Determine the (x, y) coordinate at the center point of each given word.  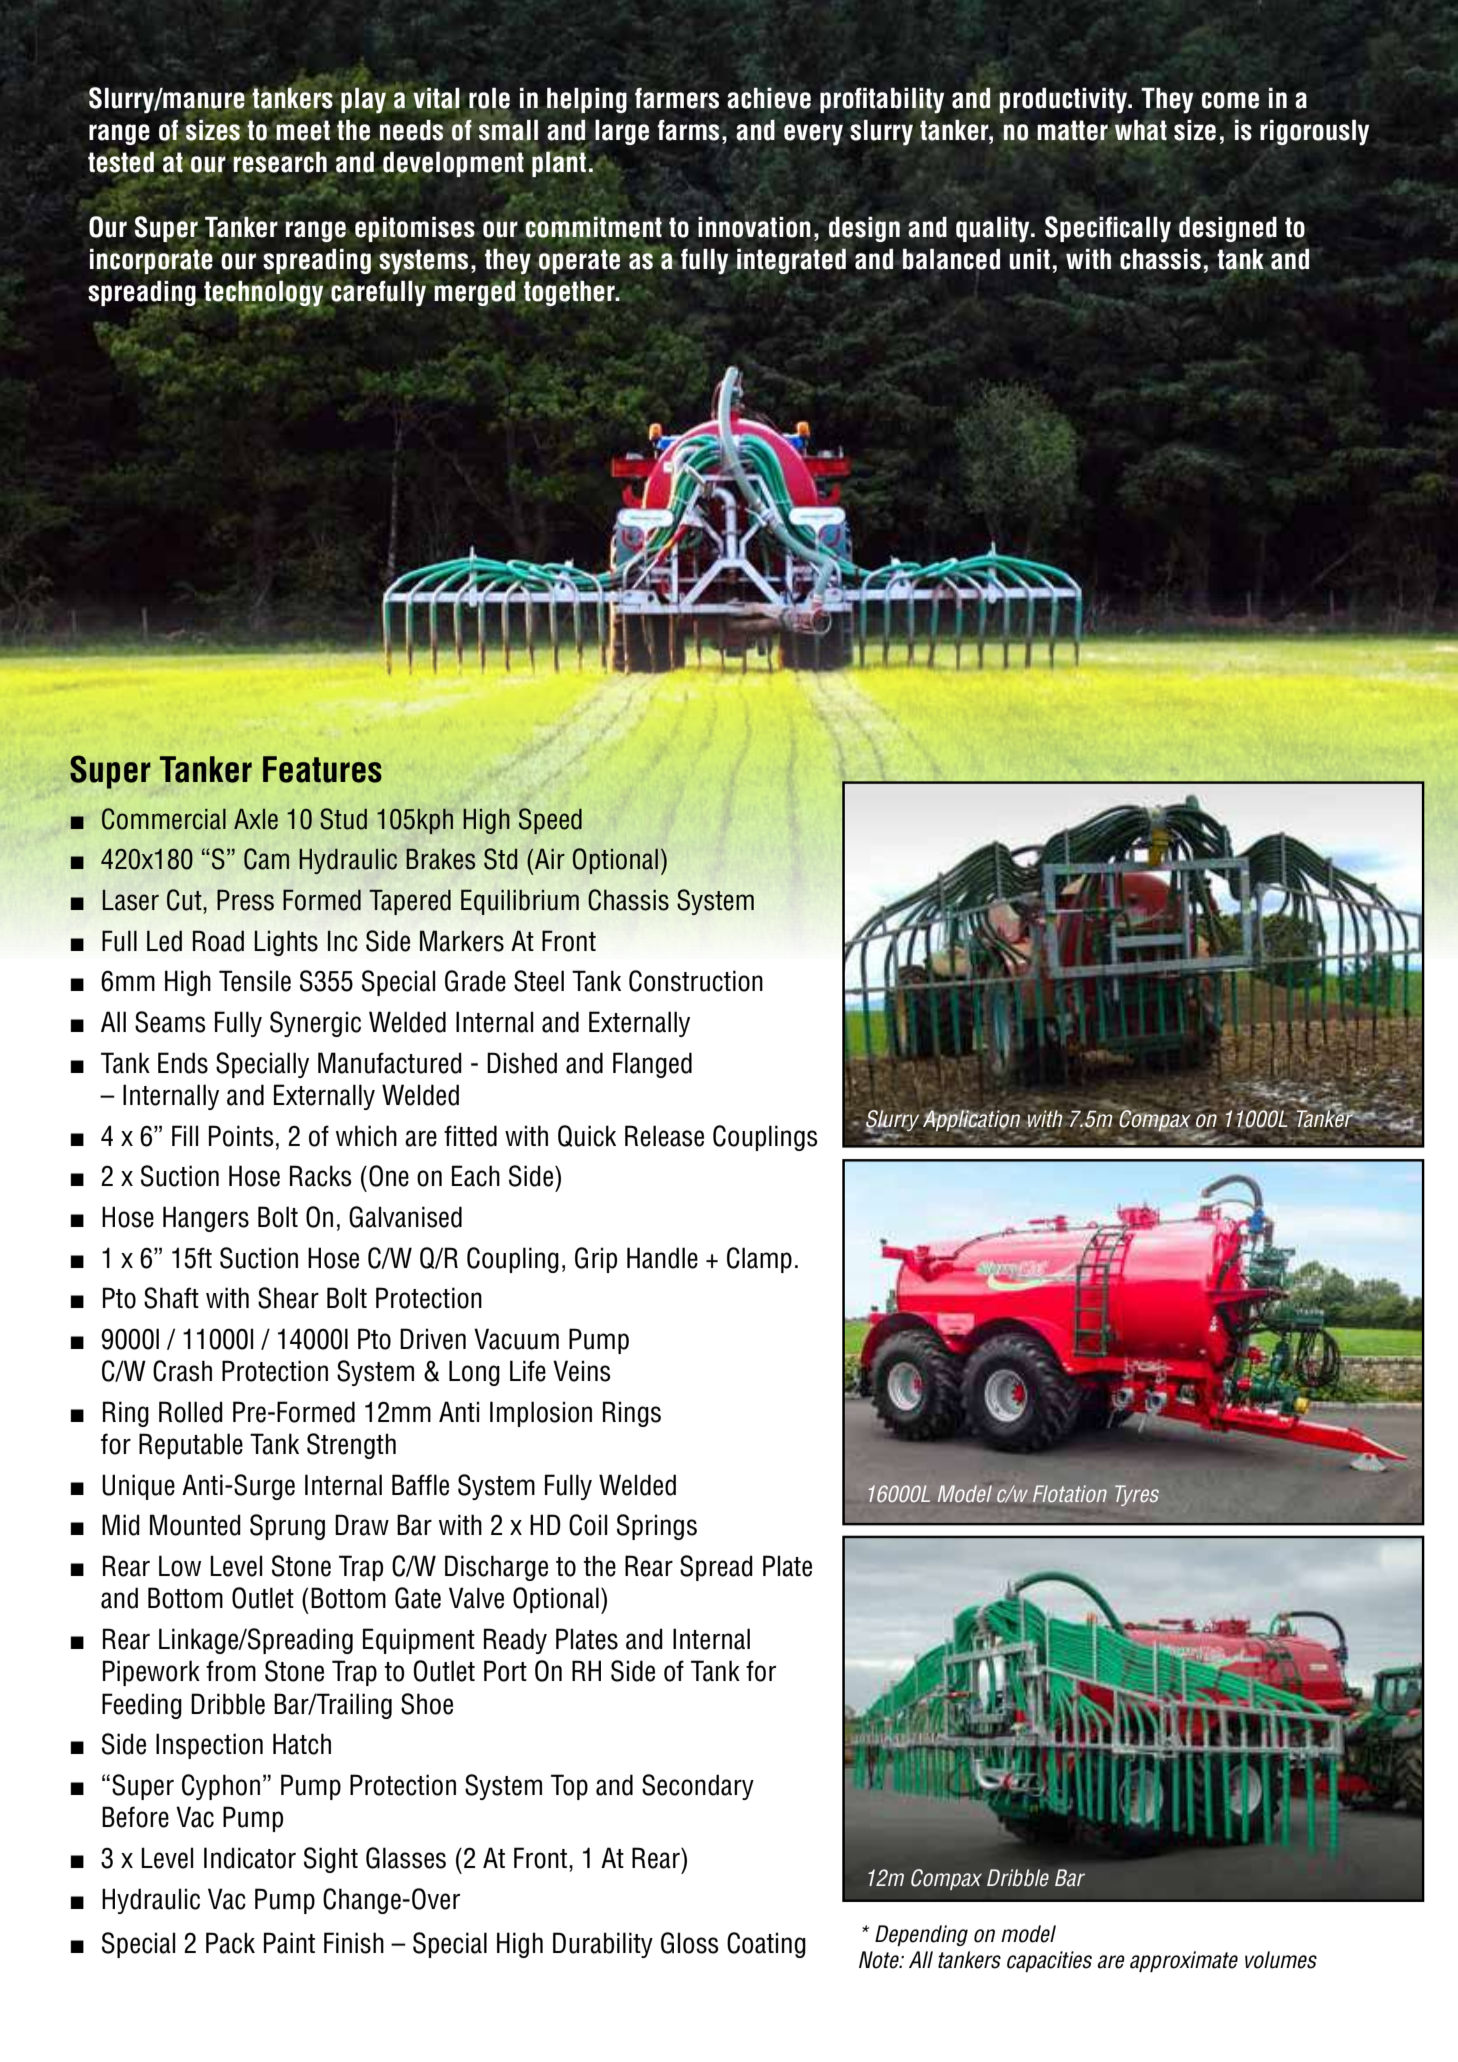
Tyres (1137, 1495)
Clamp (759, 1260)
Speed (550, 821)
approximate (1184, 1961)
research (280, 162)
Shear (288, 1298)
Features (322, 769)
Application (971, 1121)
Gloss (690, 1943)
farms (688, 130)
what (1141, 130)
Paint (289, 1943)
